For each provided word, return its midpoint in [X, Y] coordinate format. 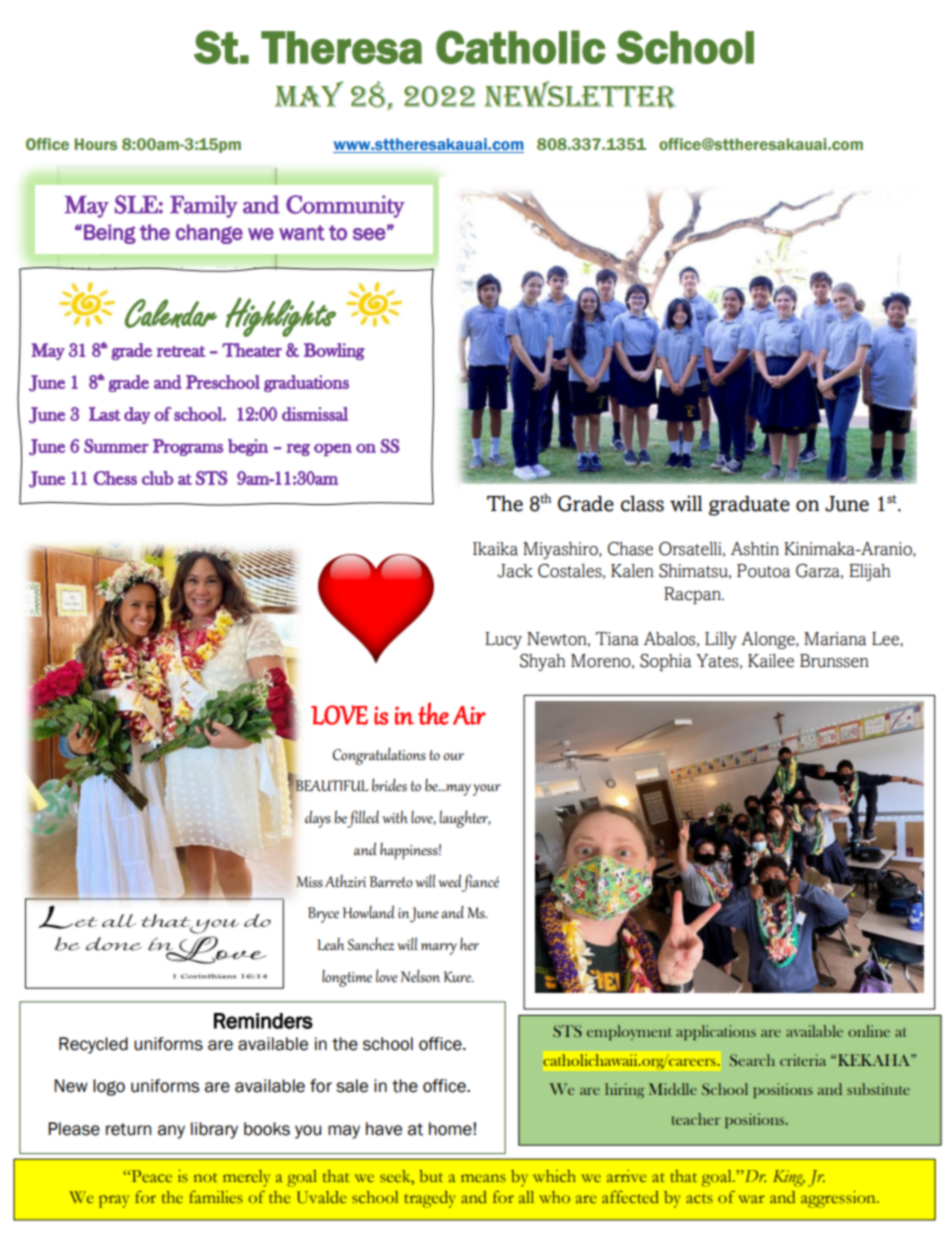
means [483, 1178]
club [157, 478]
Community [345, 206]
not [206, 1178]
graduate [749, 506]
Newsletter [580, 95]
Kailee [771, 661]
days [318, 819]
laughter [465, 819]
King [789, 1178]
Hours [96, 144]
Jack [515, 571]
